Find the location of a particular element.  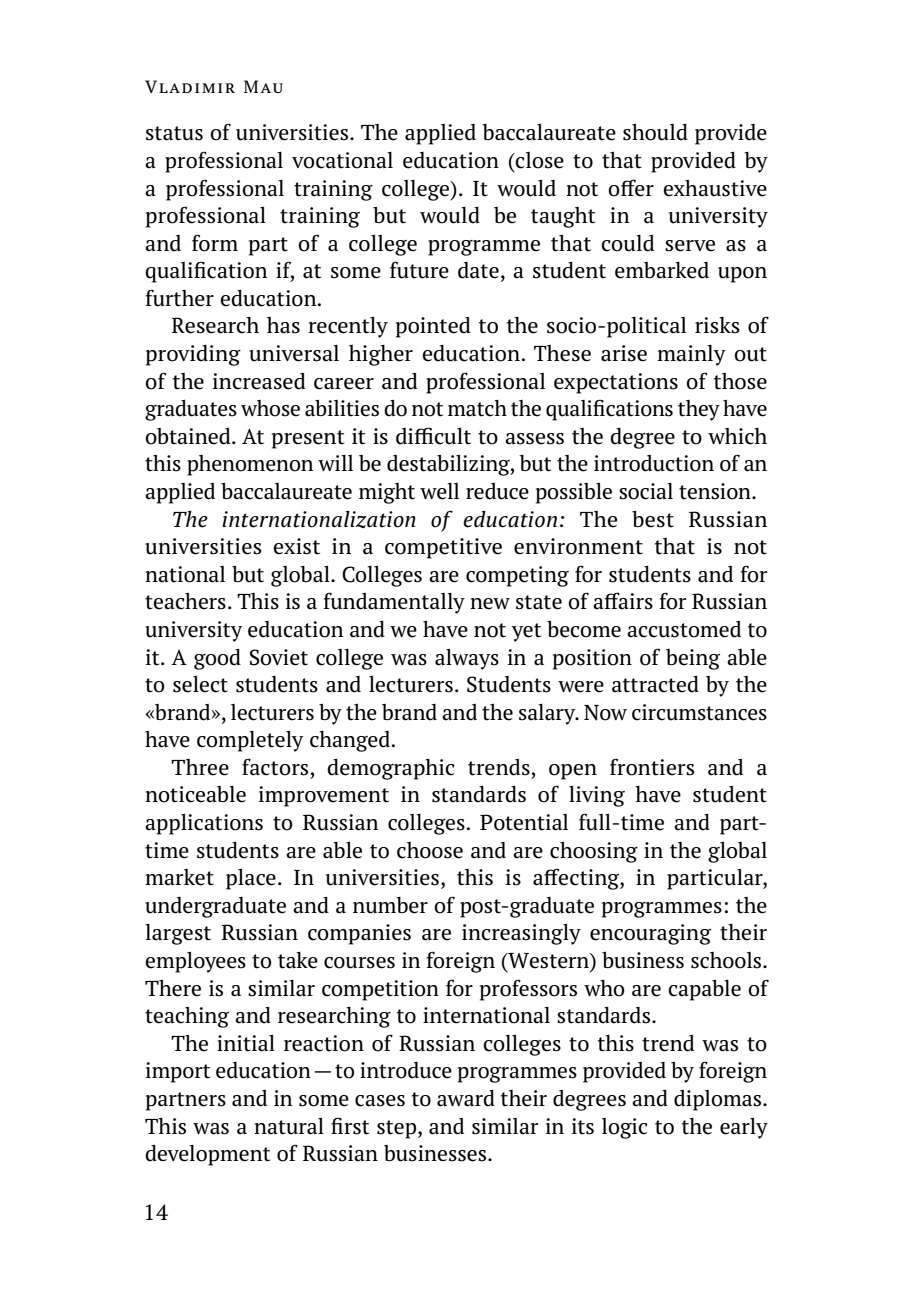

factors is located at coordinates (275, 767).
